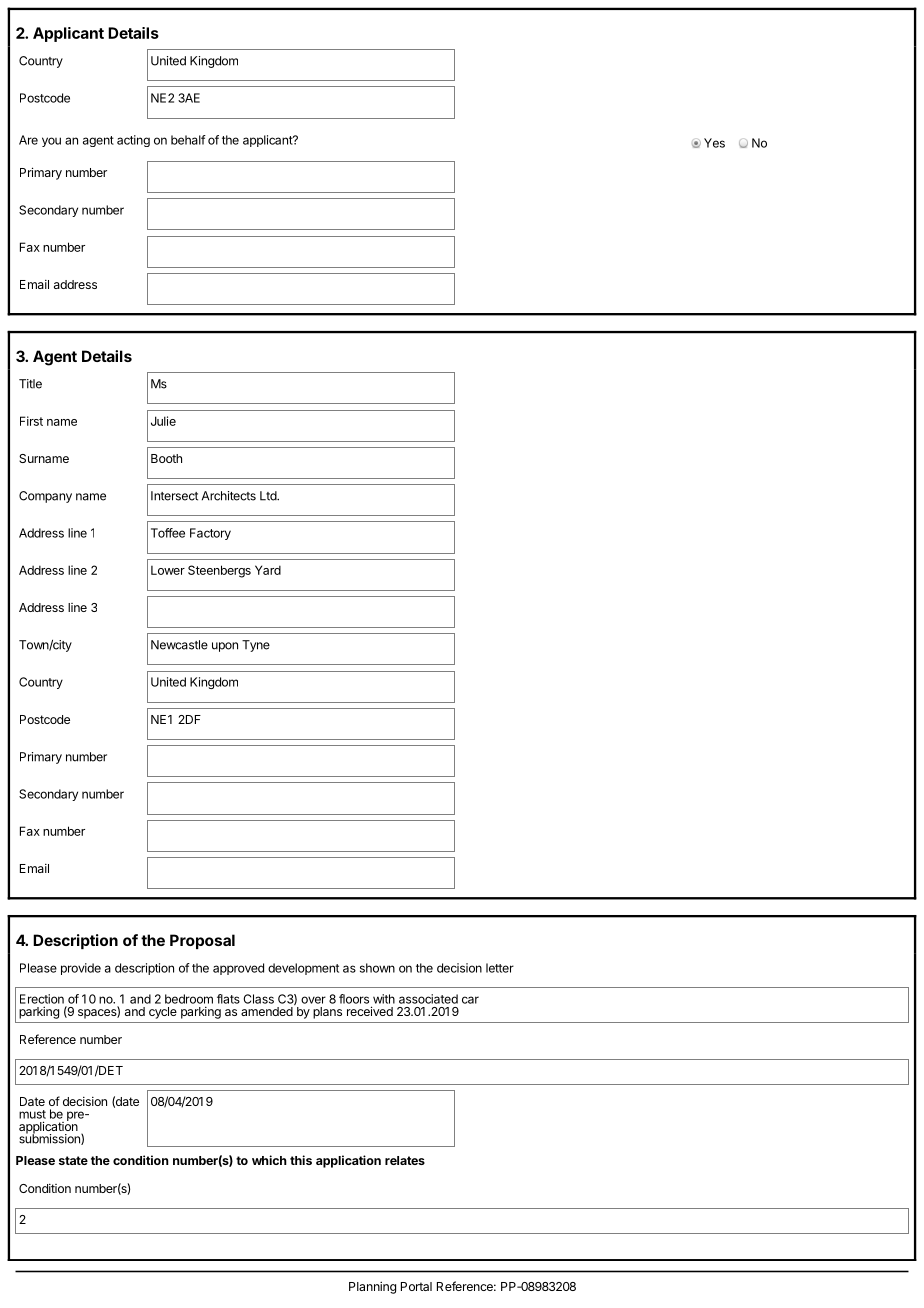  Describe the element at coordinates (133, 141) in the image. I see `acting` at that location.
